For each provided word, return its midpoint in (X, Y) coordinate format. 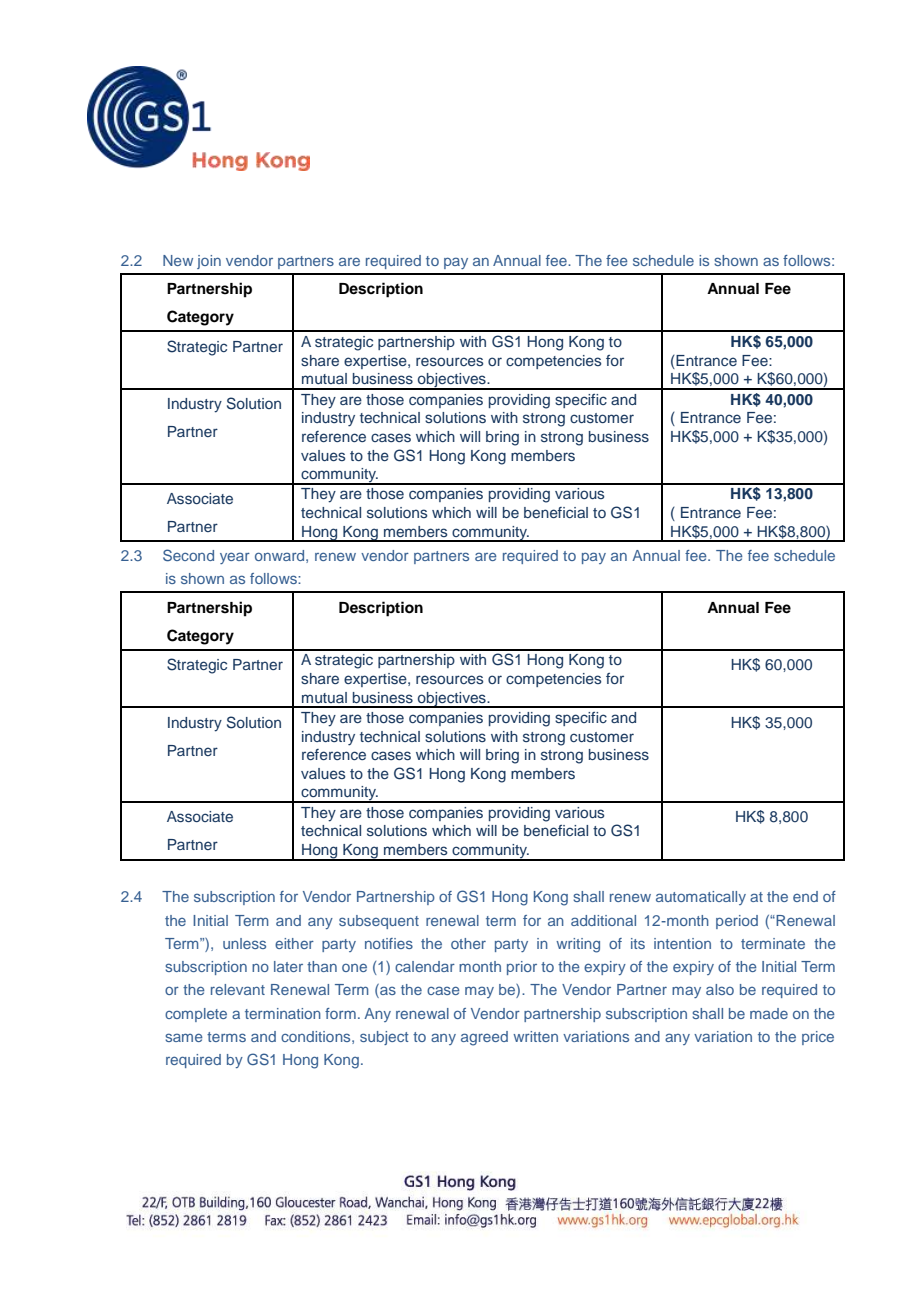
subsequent (379, 922)
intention (682, 943)
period (737, 922)
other (468, 943)
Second (188, 555)
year (235, 558)
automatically (701, 898)
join (209, 262)
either (294, 943)
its (638, 943)
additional (603, 920)
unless (244, 943)
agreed (484, 1038)
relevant (238, 989)
